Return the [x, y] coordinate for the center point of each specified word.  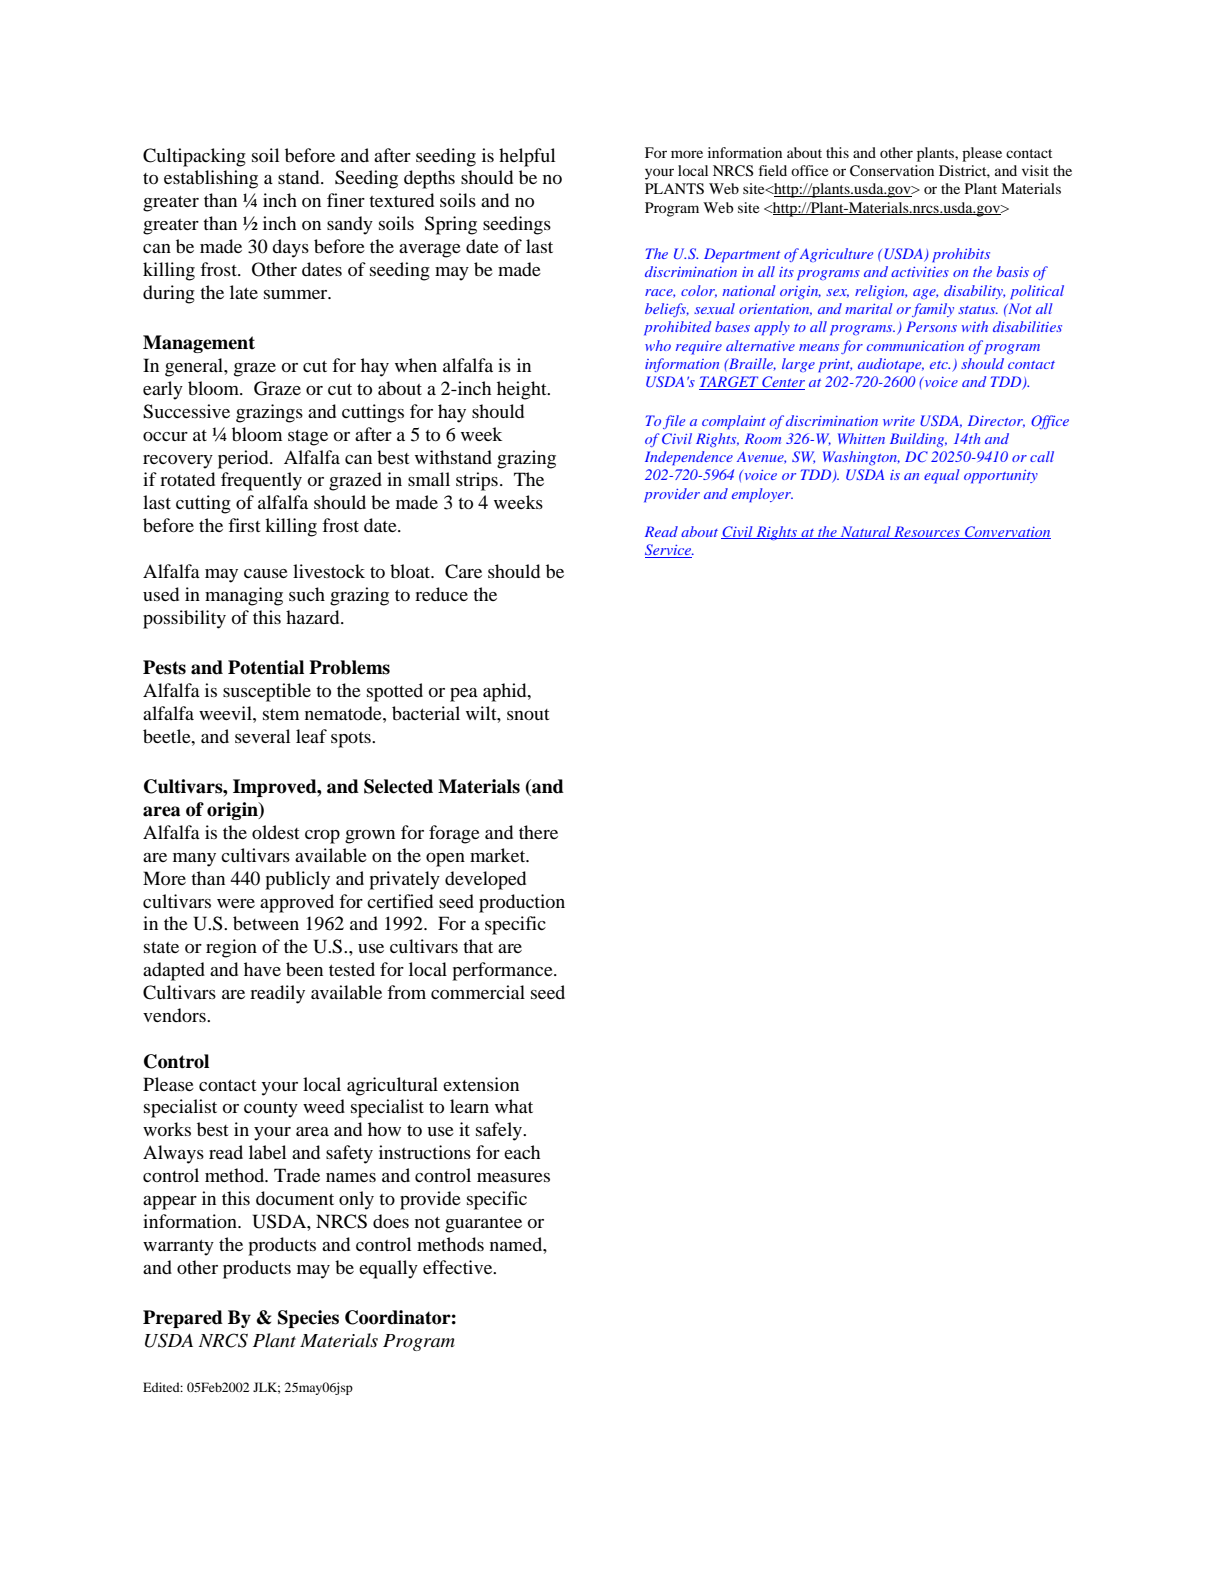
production [522, 903]
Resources [927, 532]
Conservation [892, 171]
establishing [211, 179]
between [266, 923]
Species [308, 1319]
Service [669, 551]
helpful [527, 157]
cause [266, 573]
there [538, 832]
